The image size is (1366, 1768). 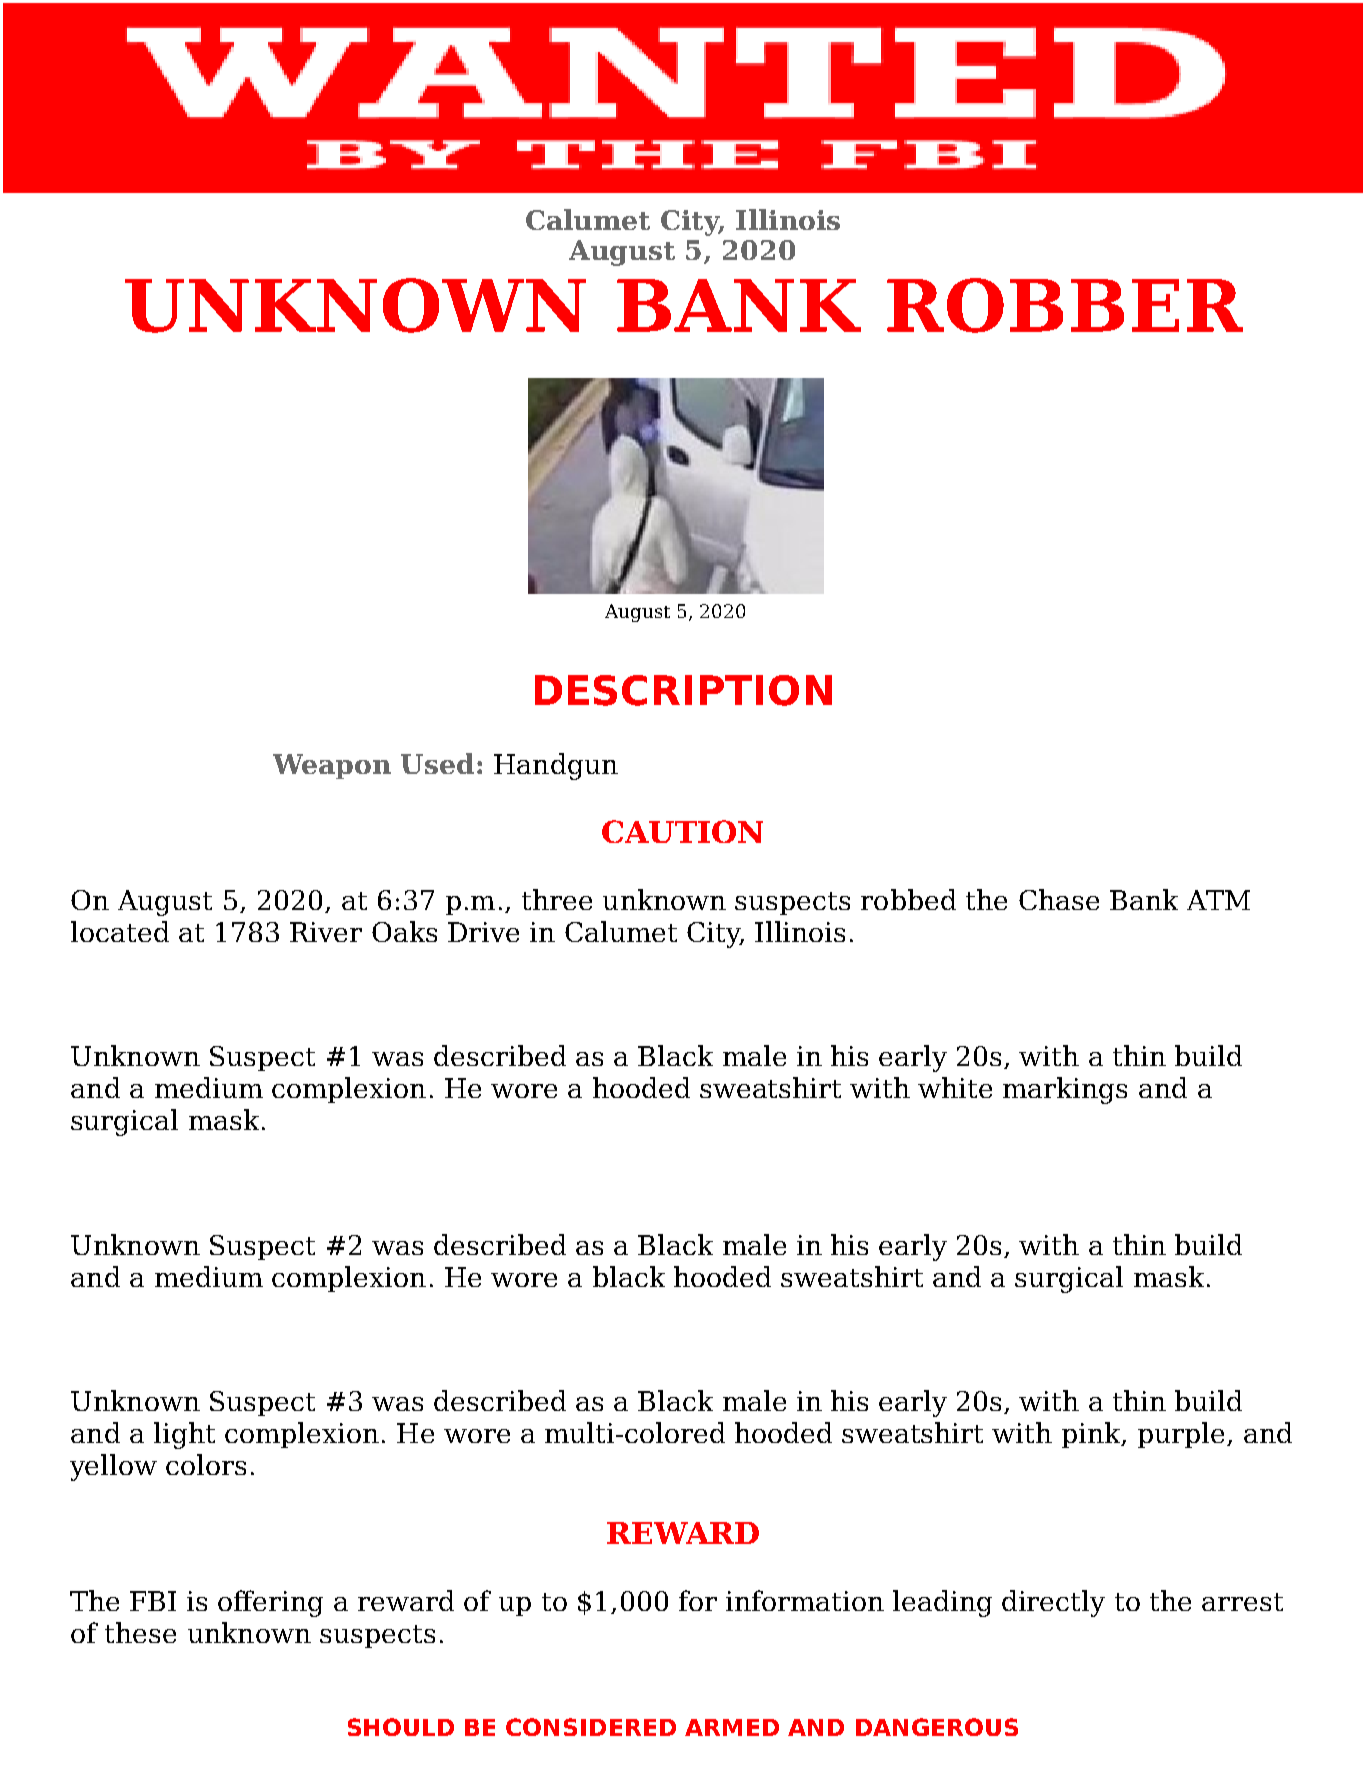 I want to click on Weapon, so click(x=332, y=766).
